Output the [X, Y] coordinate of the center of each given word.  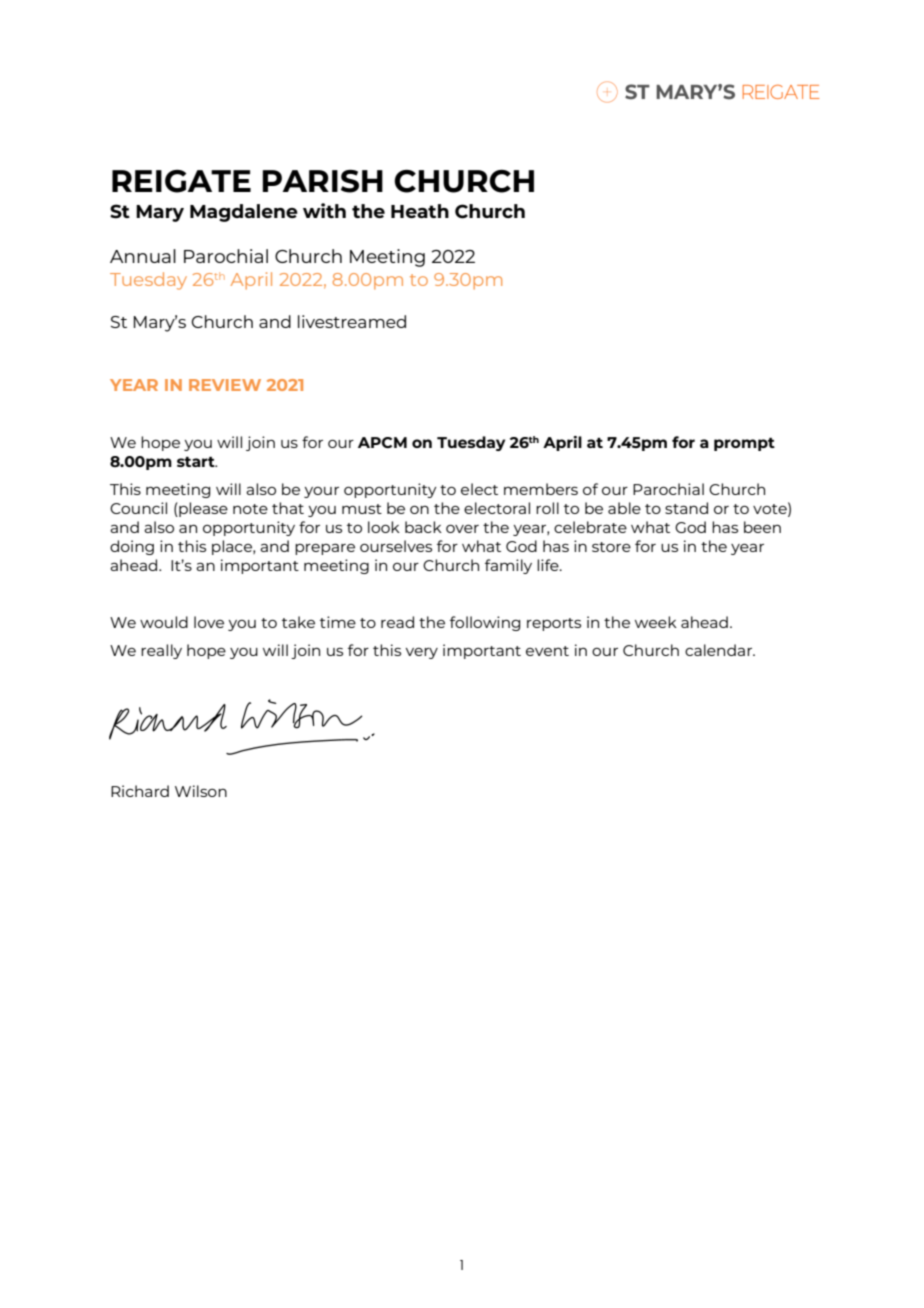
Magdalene [244, 213]
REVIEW [225, 385]
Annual [143, 256]
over [462, 529]
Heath [420, 211]
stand [686, 508]
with [324, 210]
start [197, 461]
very [422, 653]
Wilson [201, 791]
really [161, 651]
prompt [744, 444]
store [611, 547]
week [656, 622]
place [233, 547]
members [541, 489]
